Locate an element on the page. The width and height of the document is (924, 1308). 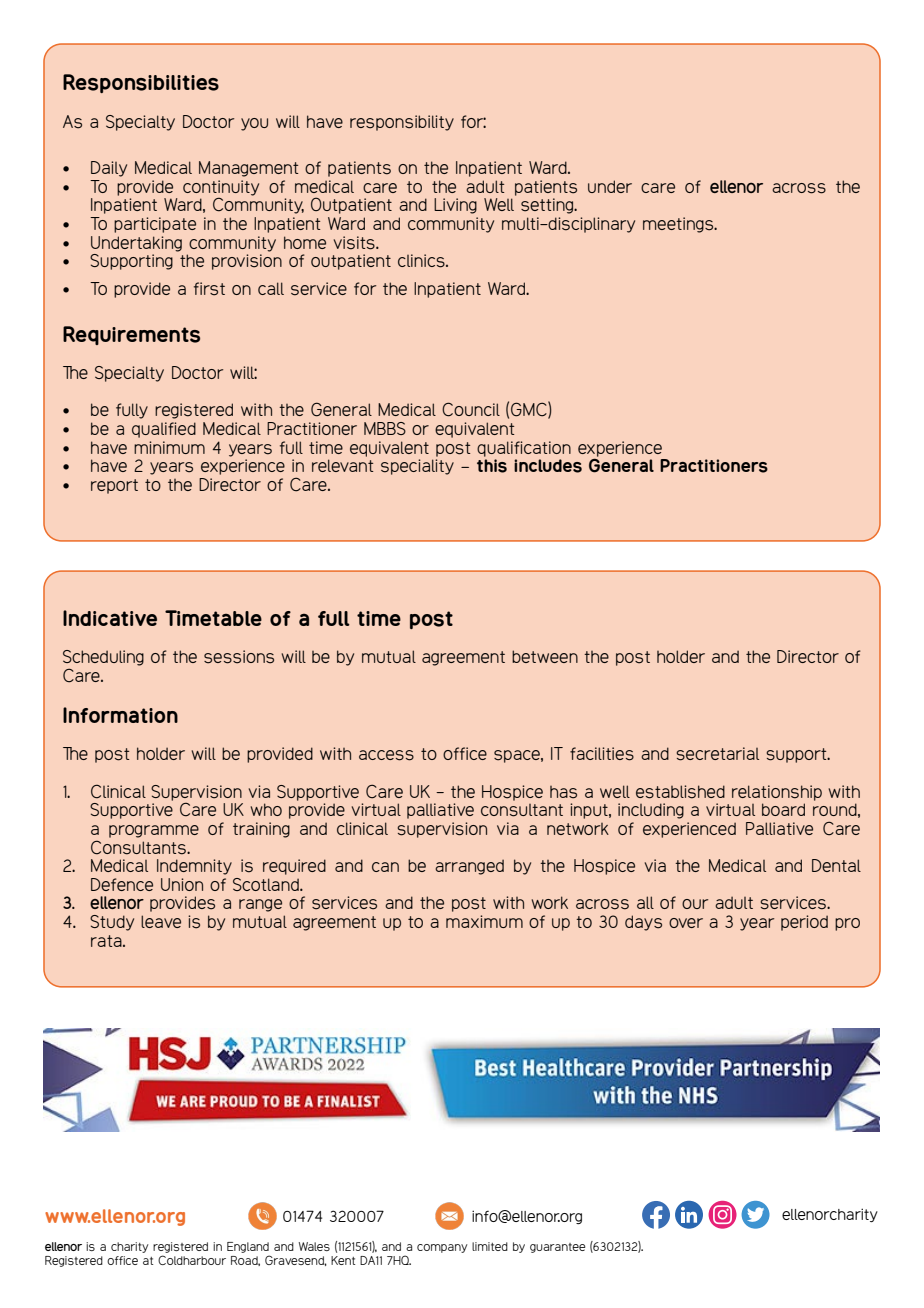
guarantee is located at coordinates (557, 1248).
